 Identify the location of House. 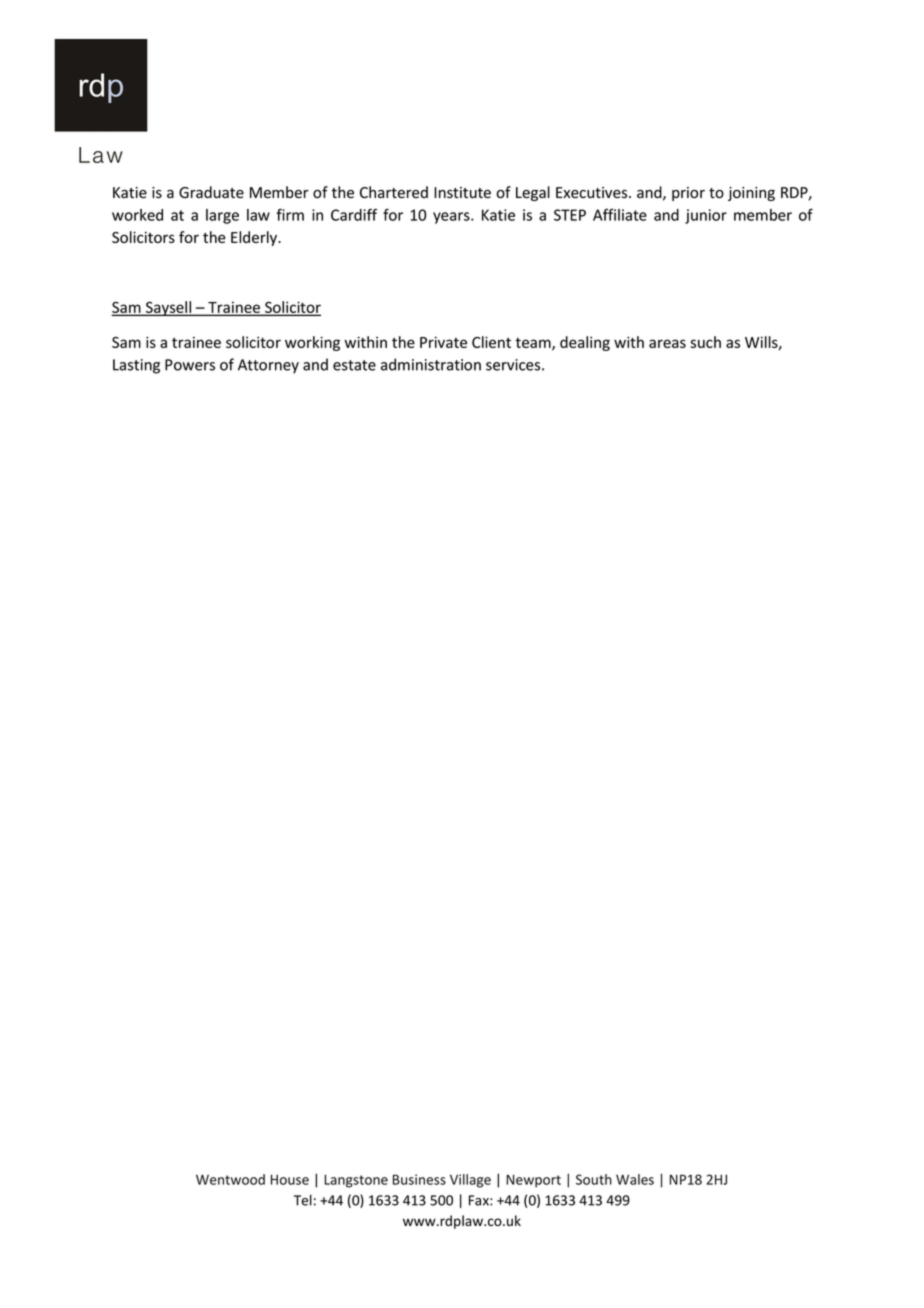
(290, 1179).
